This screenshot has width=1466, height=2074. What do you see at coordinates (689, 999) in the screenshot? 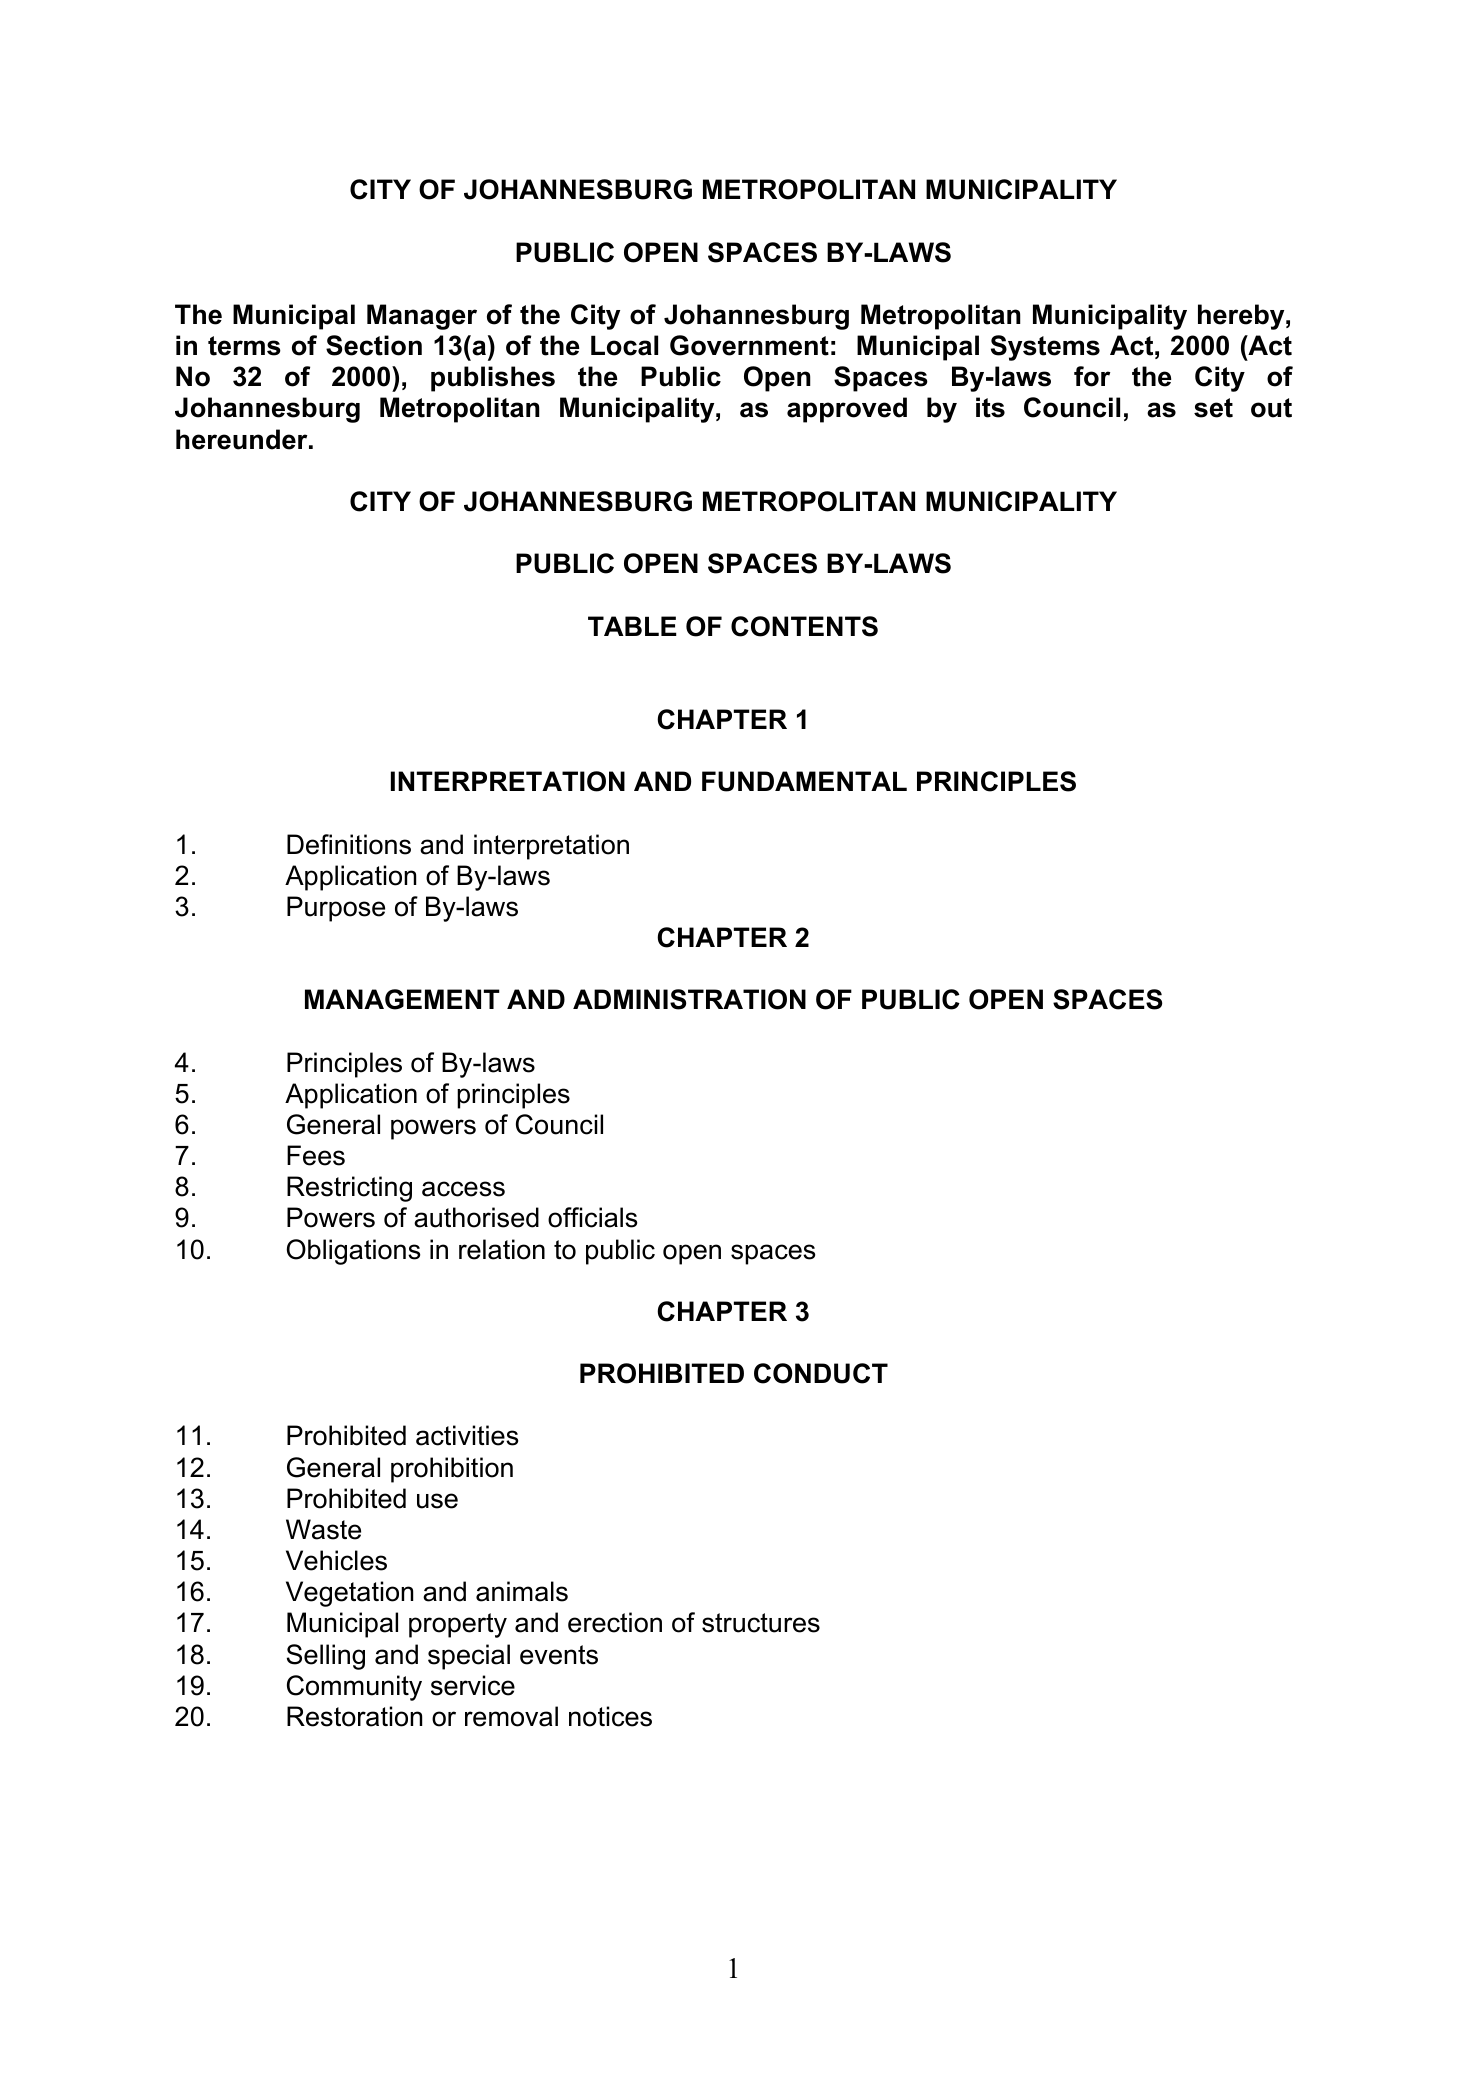
I see `ADMINISTRATION` at bounding box center [689, 999].
